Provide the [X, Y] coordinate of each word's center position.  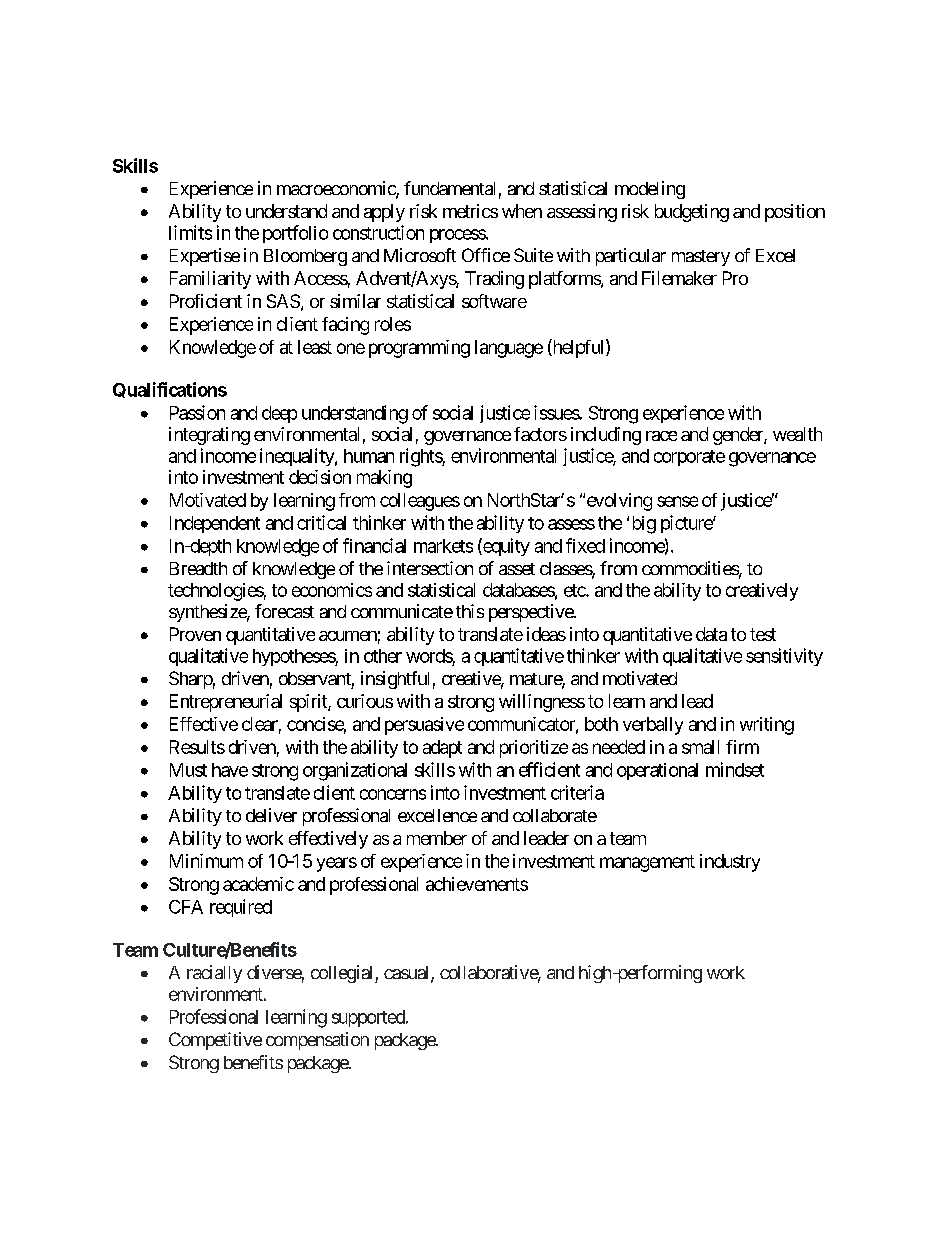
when [522, 211]
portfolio [295, 234]
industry [730, 863]
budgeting [692, 213]
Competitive [215, 1041]
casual [408, 974]
